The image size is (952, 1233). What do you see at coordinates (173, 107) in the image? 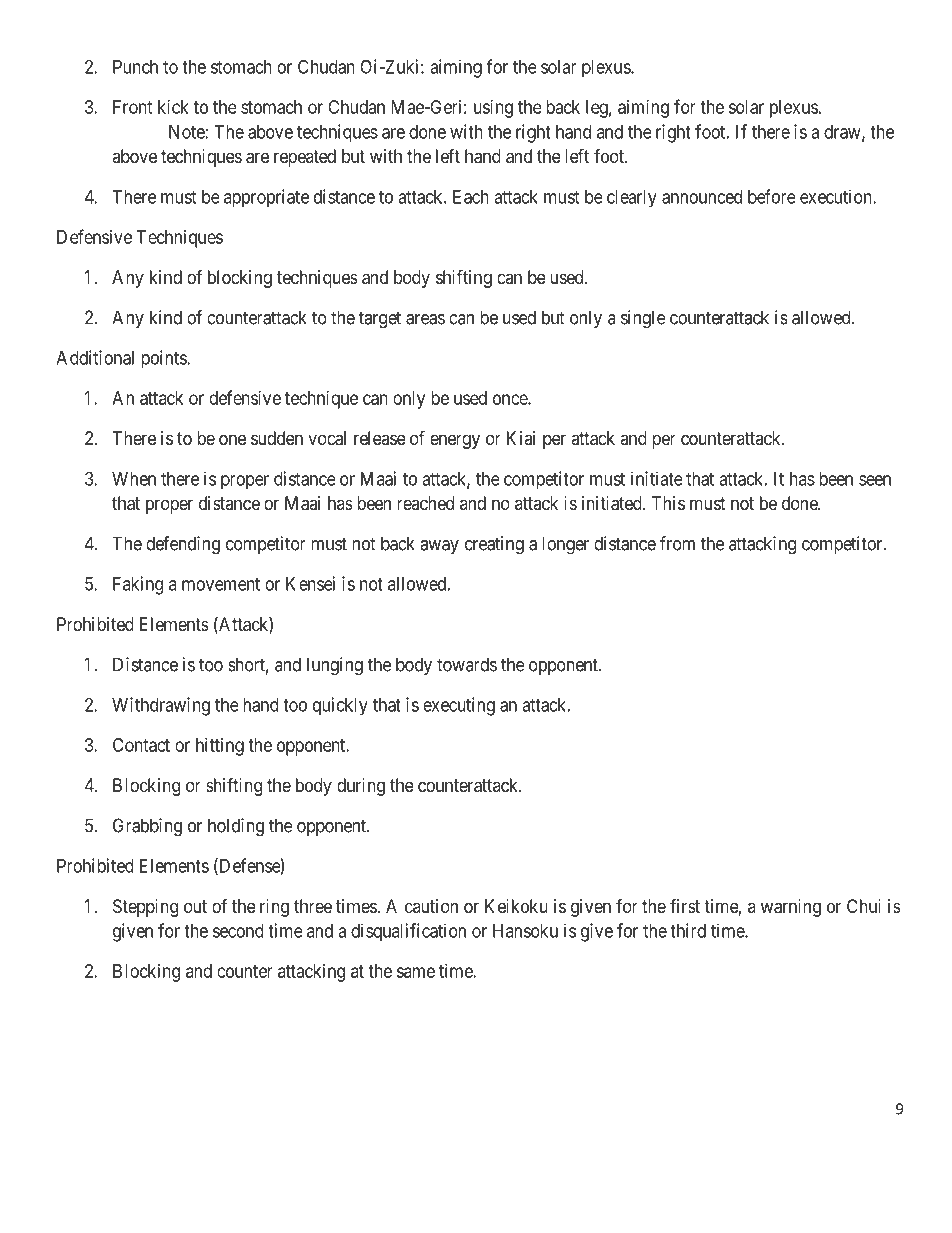
I see `kick` at bounding box center [173, 107].
